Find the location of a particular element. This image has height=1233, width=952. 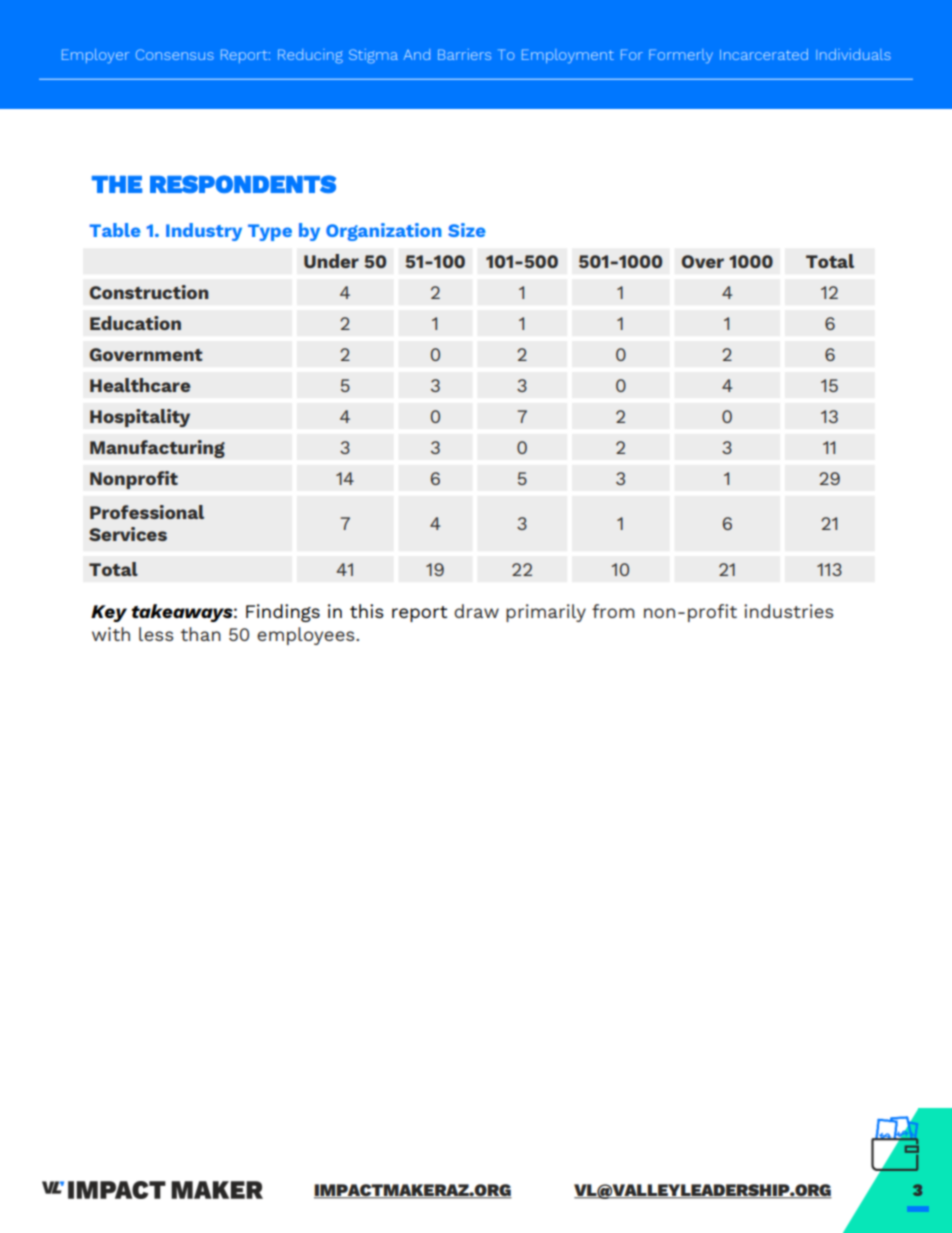

Size is located at coordinates (467, 230).
